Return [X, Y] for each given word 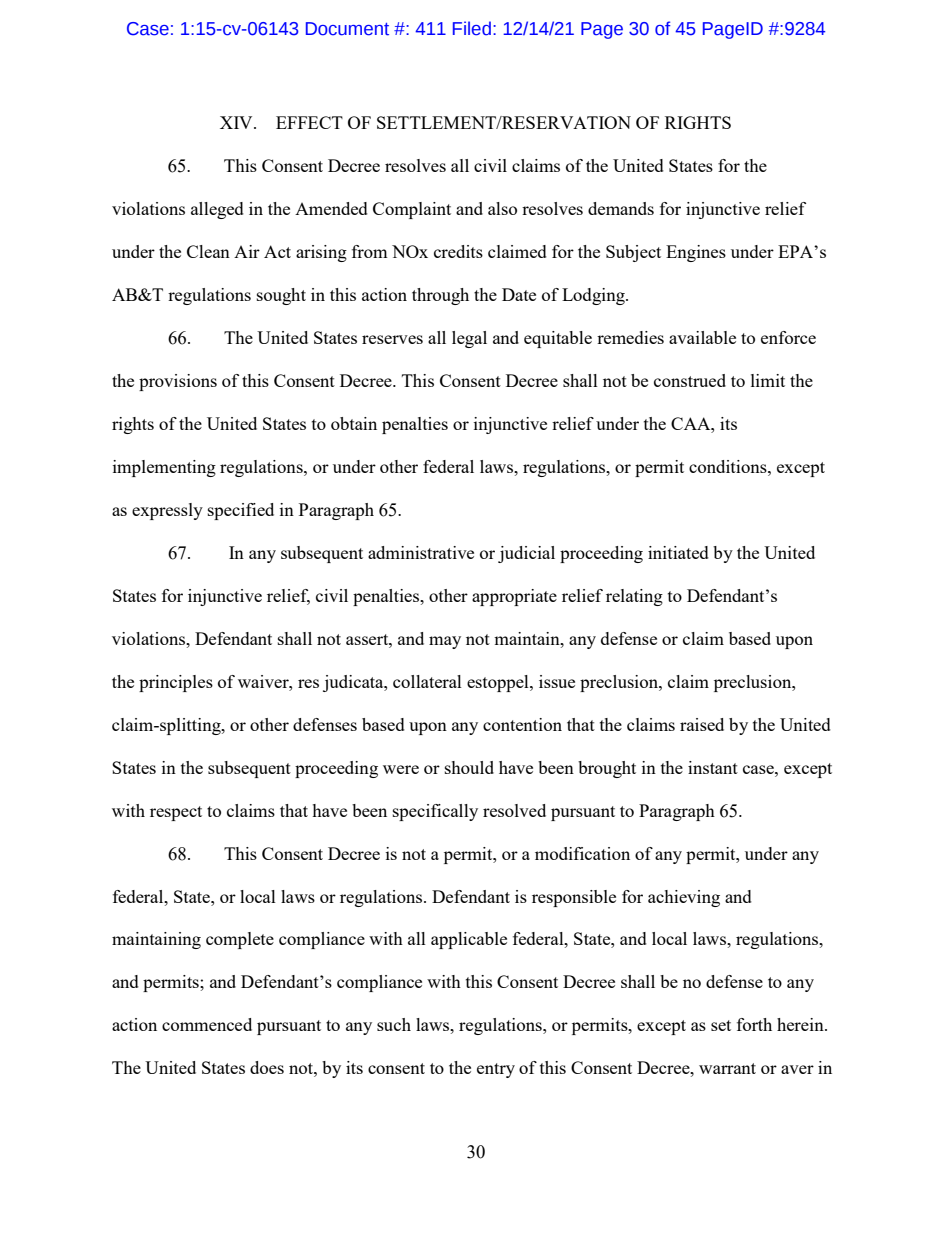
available [702, 337]
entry [496, 1070]
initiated [678, 552]
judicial [526, 554]
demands [621, 208]
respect [176, 813]
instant [713, 767]
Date [519, 294]
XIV [237, 122]
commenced [207, 1024]
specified [241, 511]
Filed [472, 28]
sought [281, 296]
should [469, 767]
